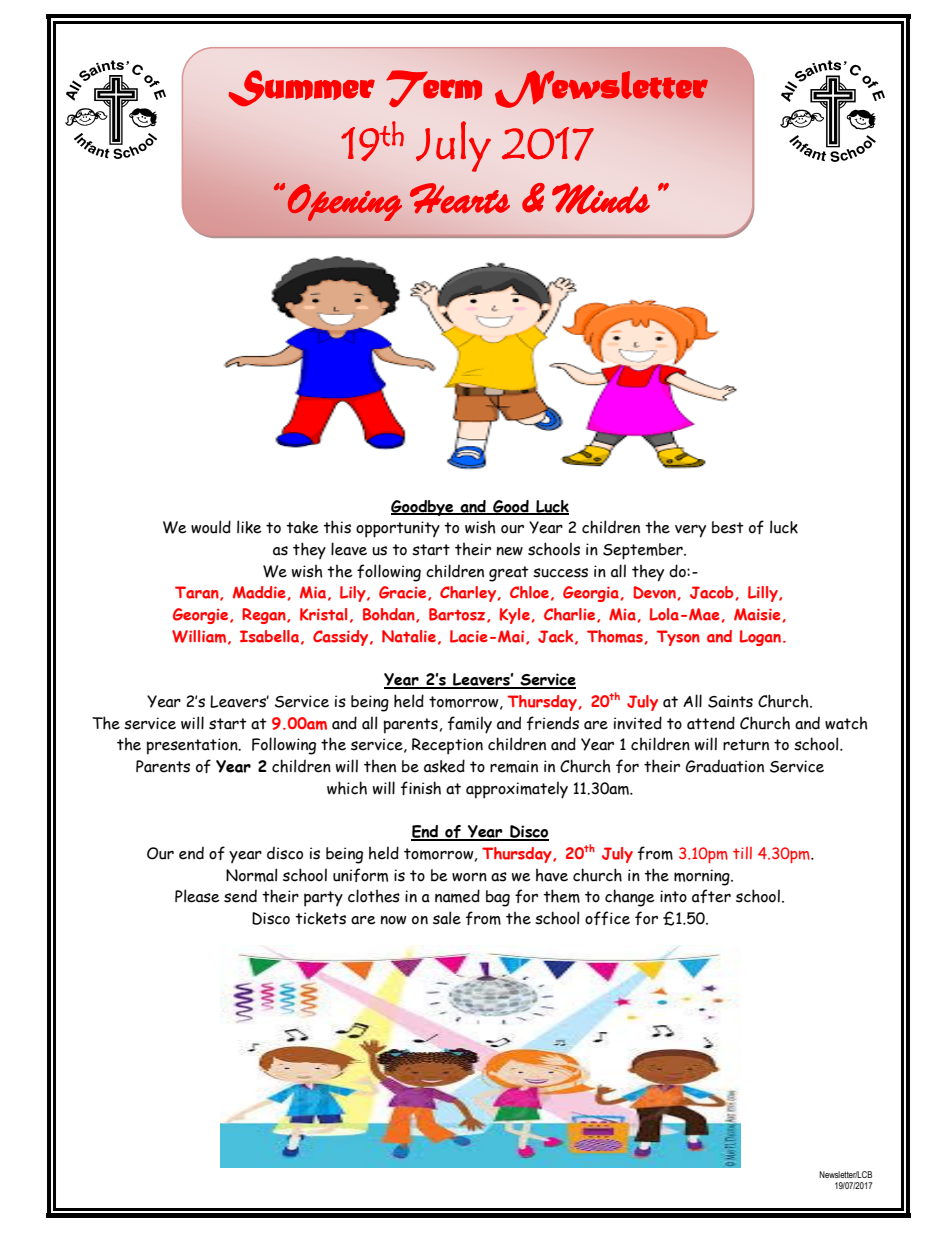 The height and width of the page is (1233, 952). Describe the element at coordinates (690, 531) in the page. I see `very` at that location.
